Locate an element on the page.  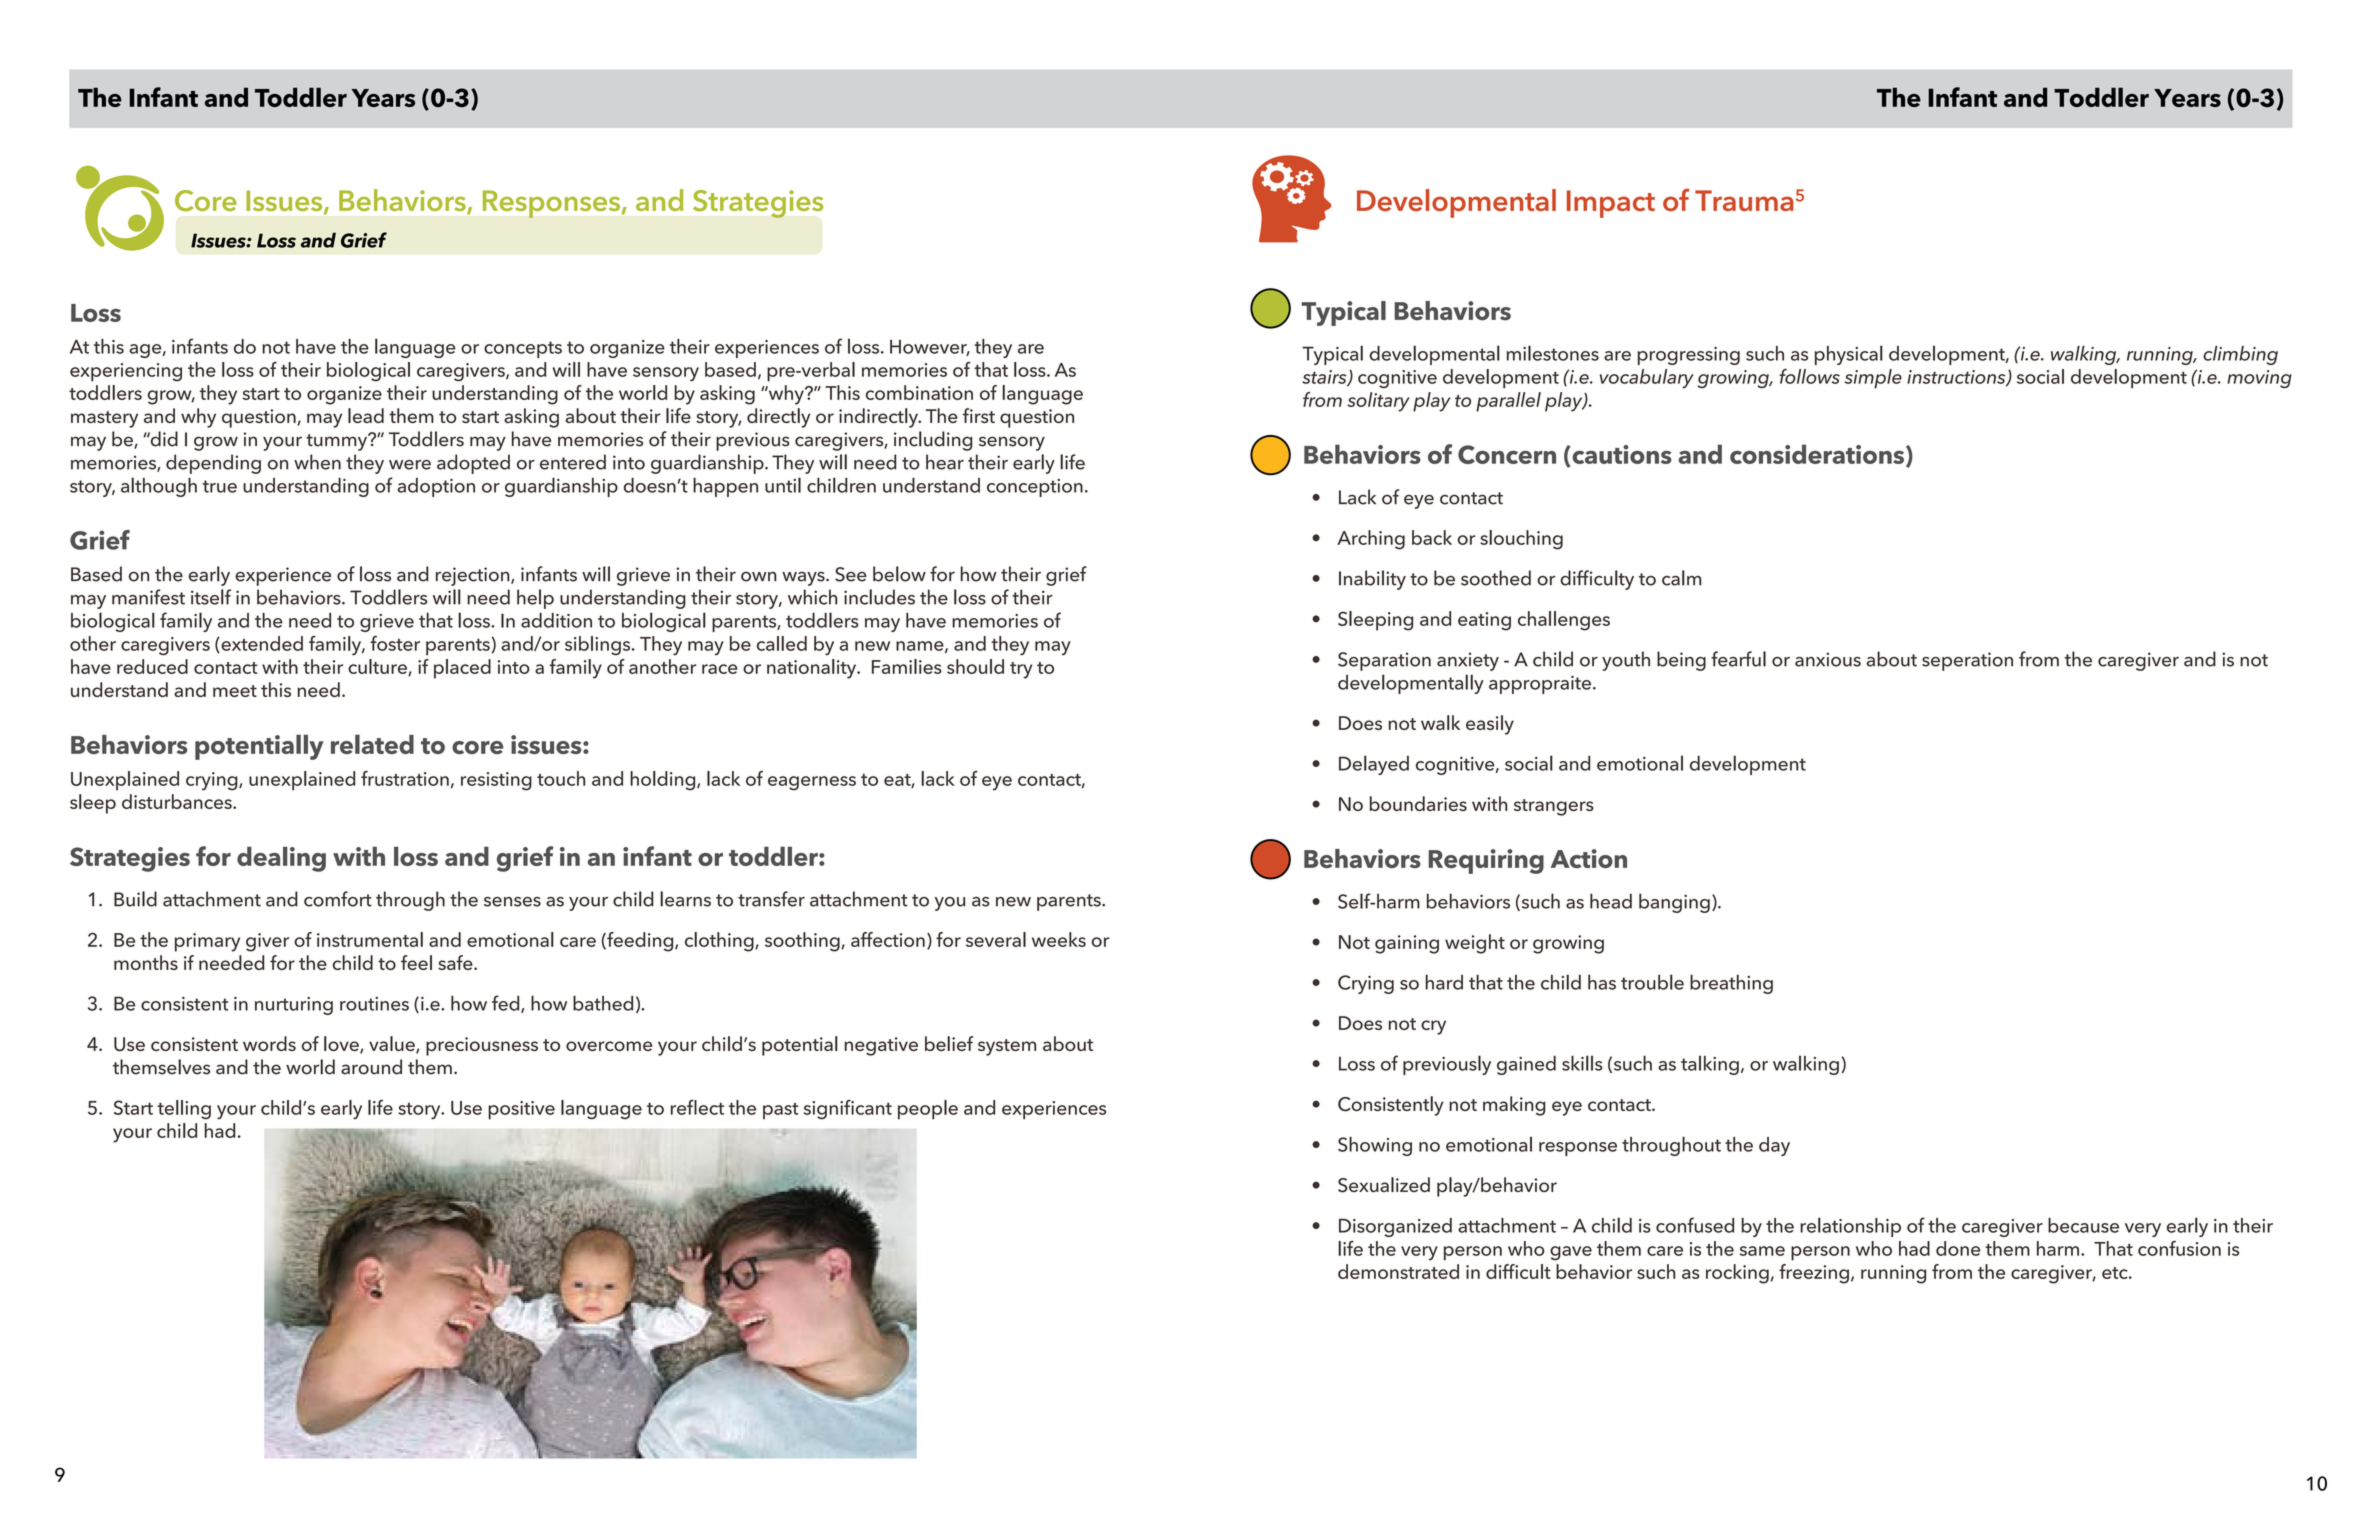
banging is located at coordinates (1674, 903).
